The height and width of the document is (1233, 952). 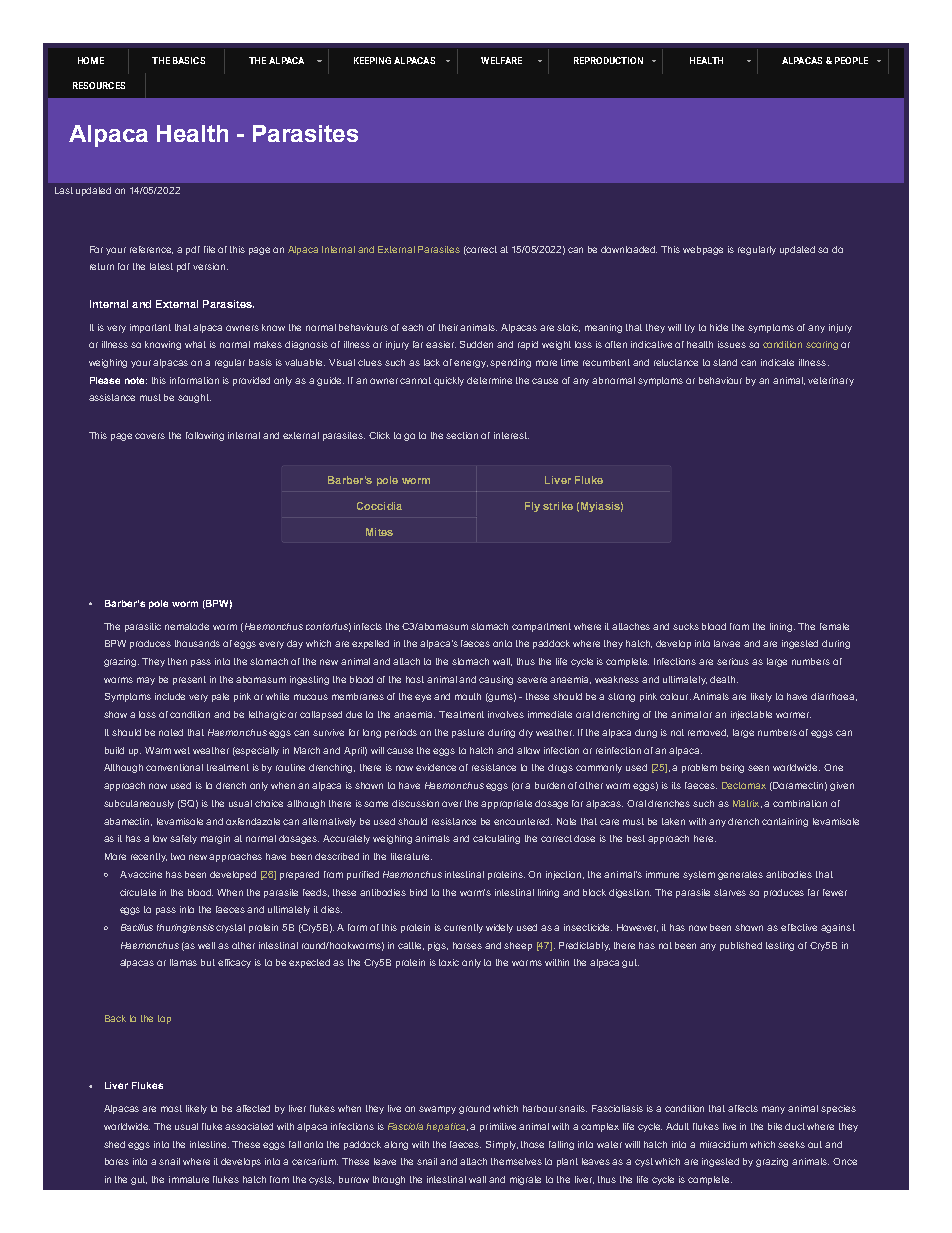 What do you see at coordinates (205, 436) in the document?
I see `following` at bounding box center [205, 436].
